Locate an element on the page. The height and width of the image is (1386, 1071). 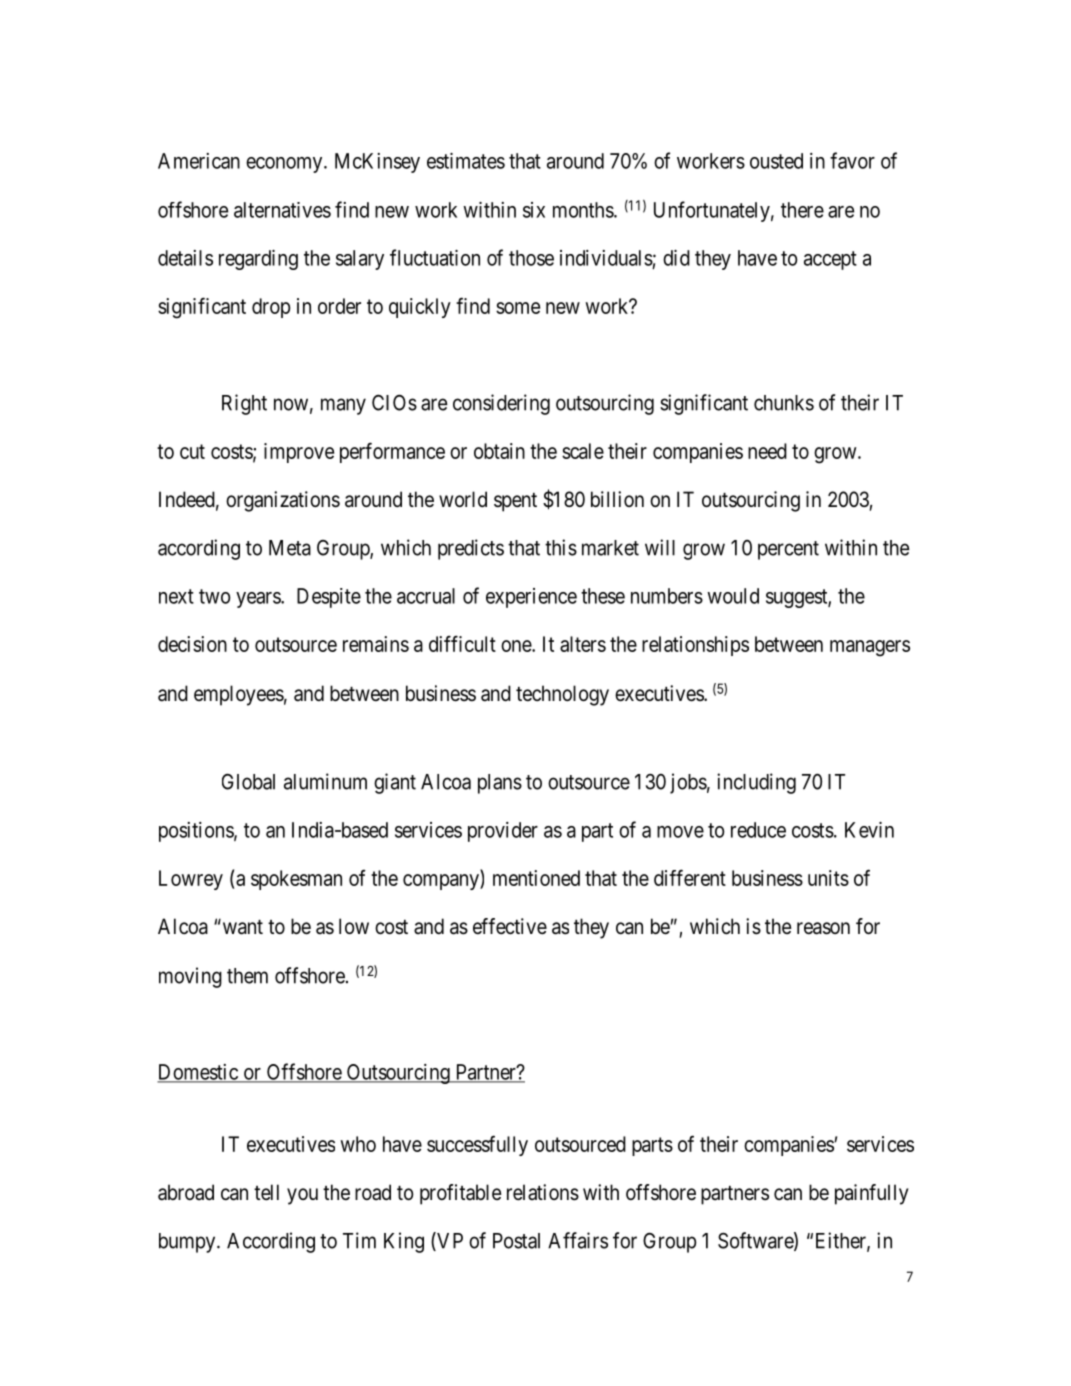
alternatives is located at coordinates (282, 210).
